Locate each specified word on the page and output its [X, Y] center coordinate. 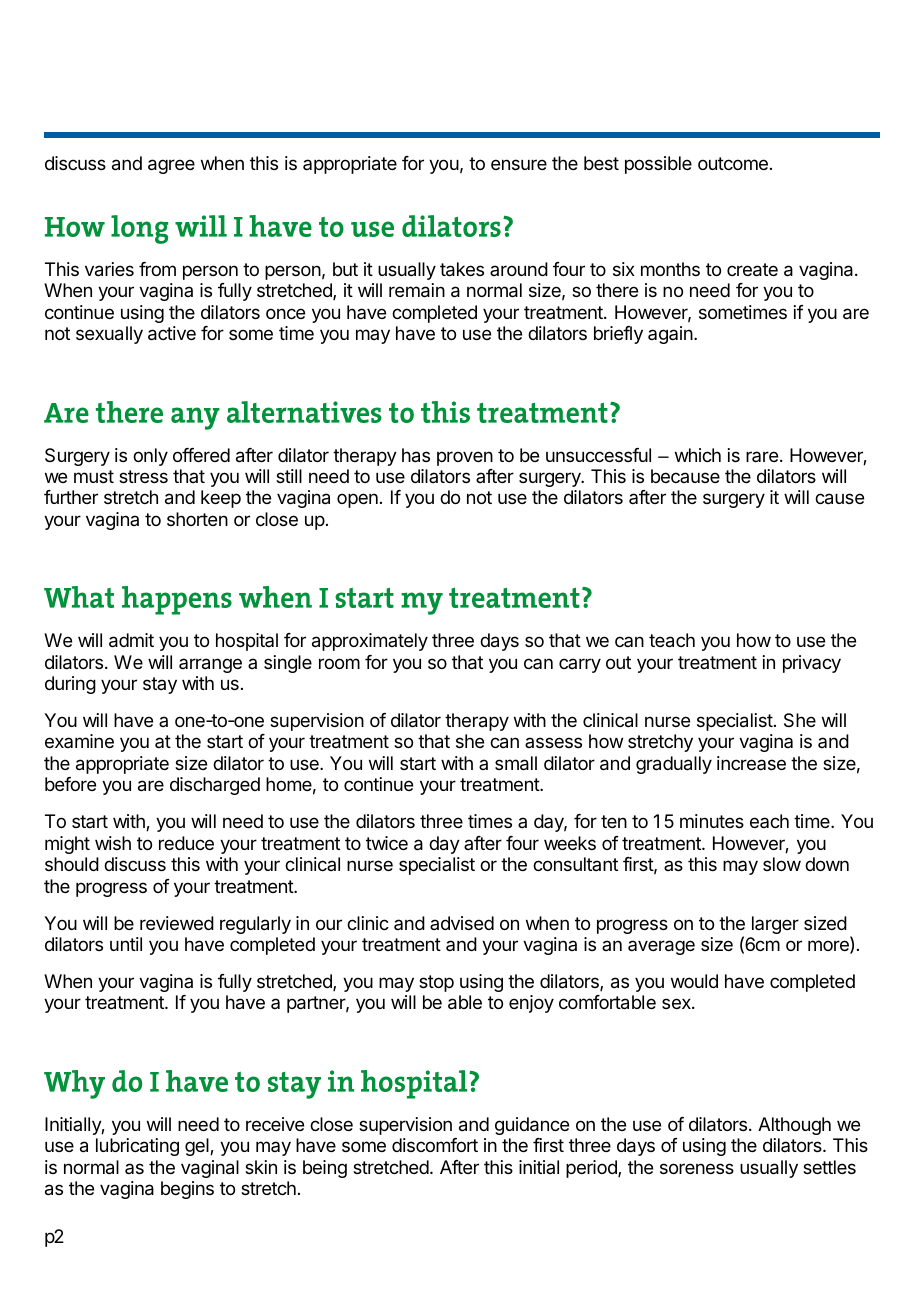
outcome [733, 163]
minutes [712, 821]
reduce [186, 843]
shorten [197, 519]
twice [387, 843]
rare [762, 456]
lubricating [137, 1147]
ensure [519, 164]
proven [465, 458]
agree [171, 166]
